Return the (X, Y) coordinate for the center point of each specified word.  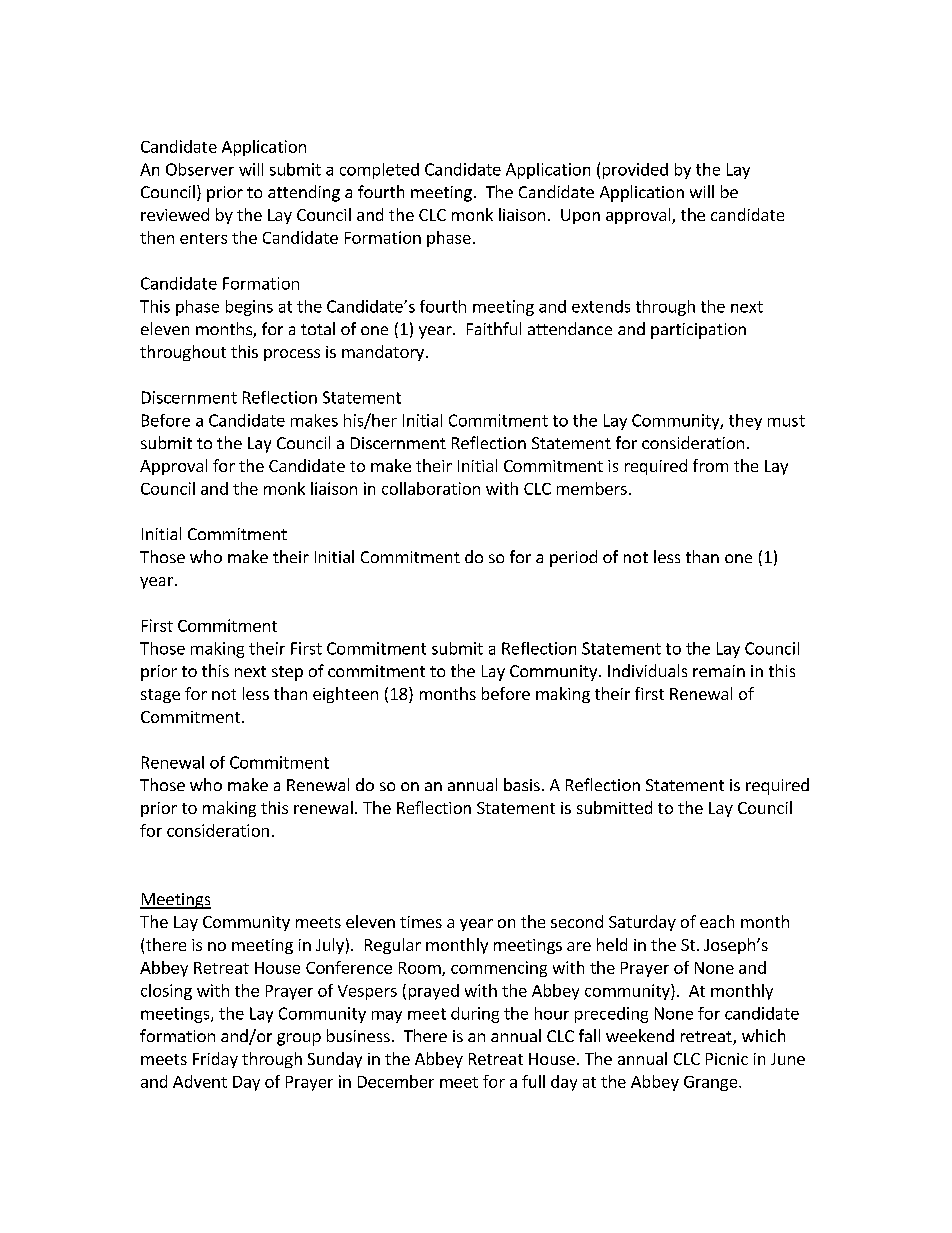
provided (635, 171)
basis (522, 784)
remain (719, 671)
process (292, 355)
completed (379, 171)
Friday (215, 1060)
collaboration (431, 488)
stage (160, 696)
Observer (200, 169)
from (710, 465)
